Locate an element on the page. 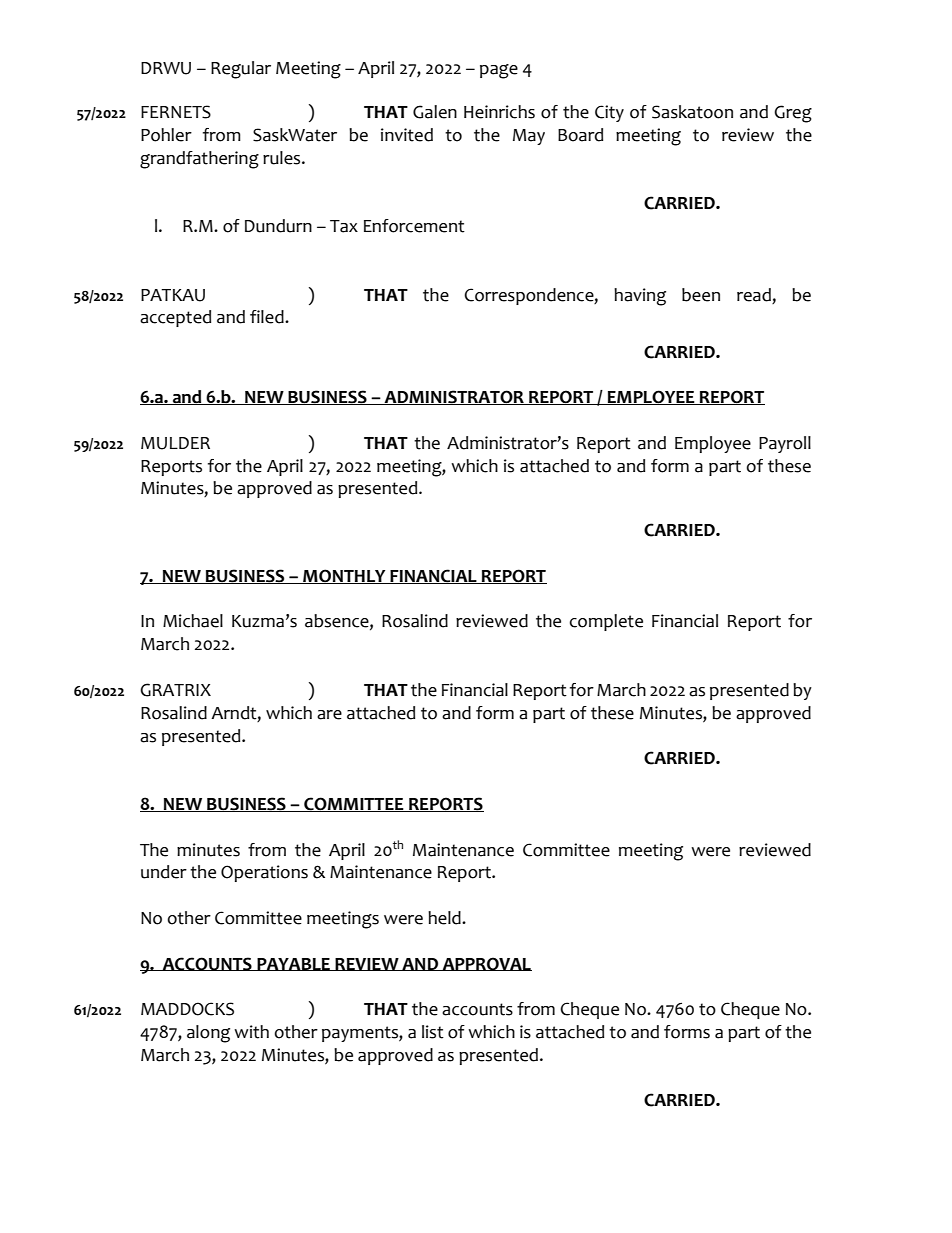 The width and height of the page is (952, 1233). held is located at coordinates (445, 918).
